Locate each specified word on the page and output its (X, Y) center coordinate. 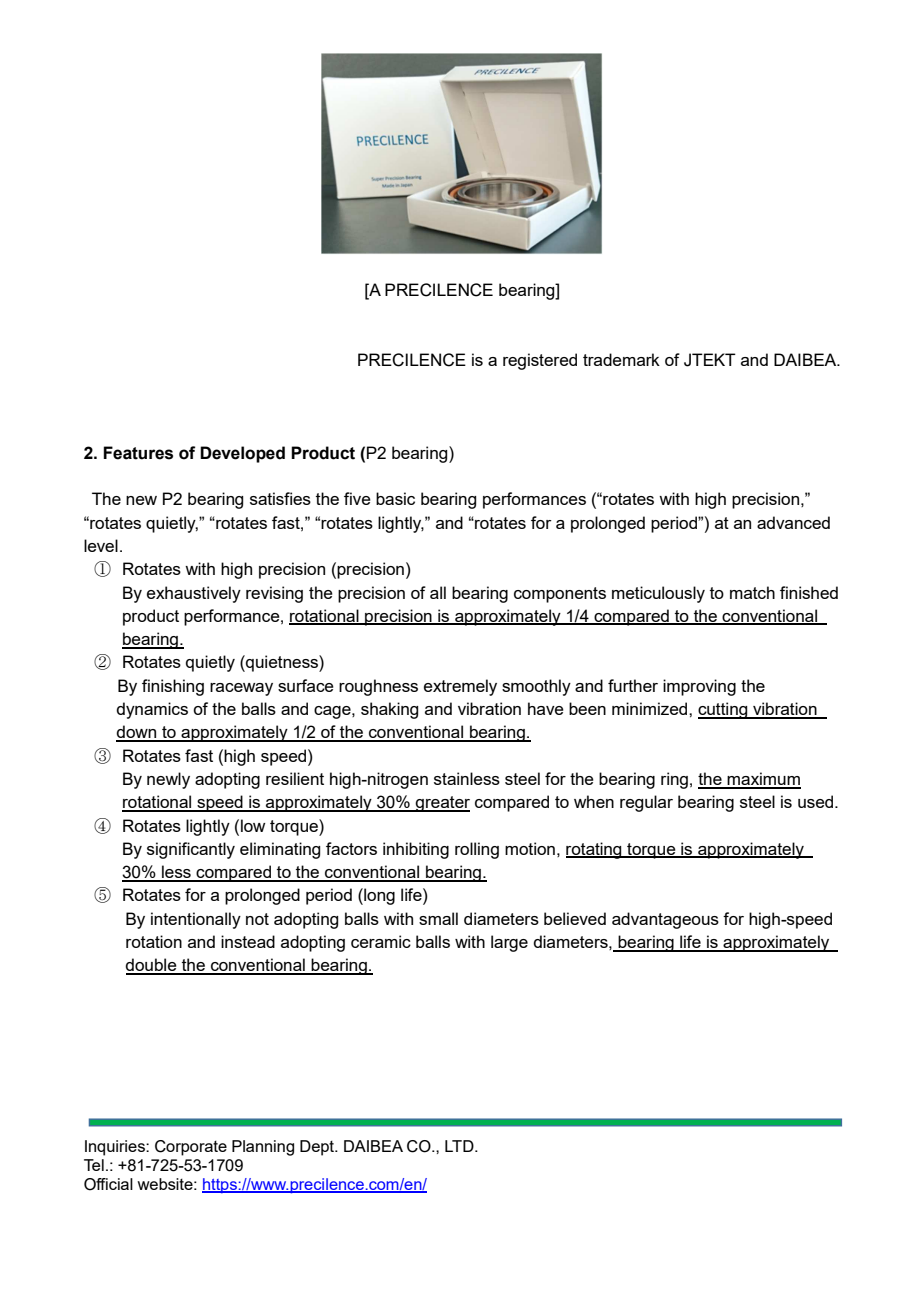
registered (540, 361)
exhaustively (194, 594)
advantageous (665, 920)
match (752, 592)
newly (168, 780)
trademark (621, 359)
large (509, 943)
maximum (763, 780)
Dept (318, 1148)
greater (442, 804)
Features (138, 453)
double (152, 966)
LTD (460, 1146)
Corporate (191, 1148)
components (560, 595)
